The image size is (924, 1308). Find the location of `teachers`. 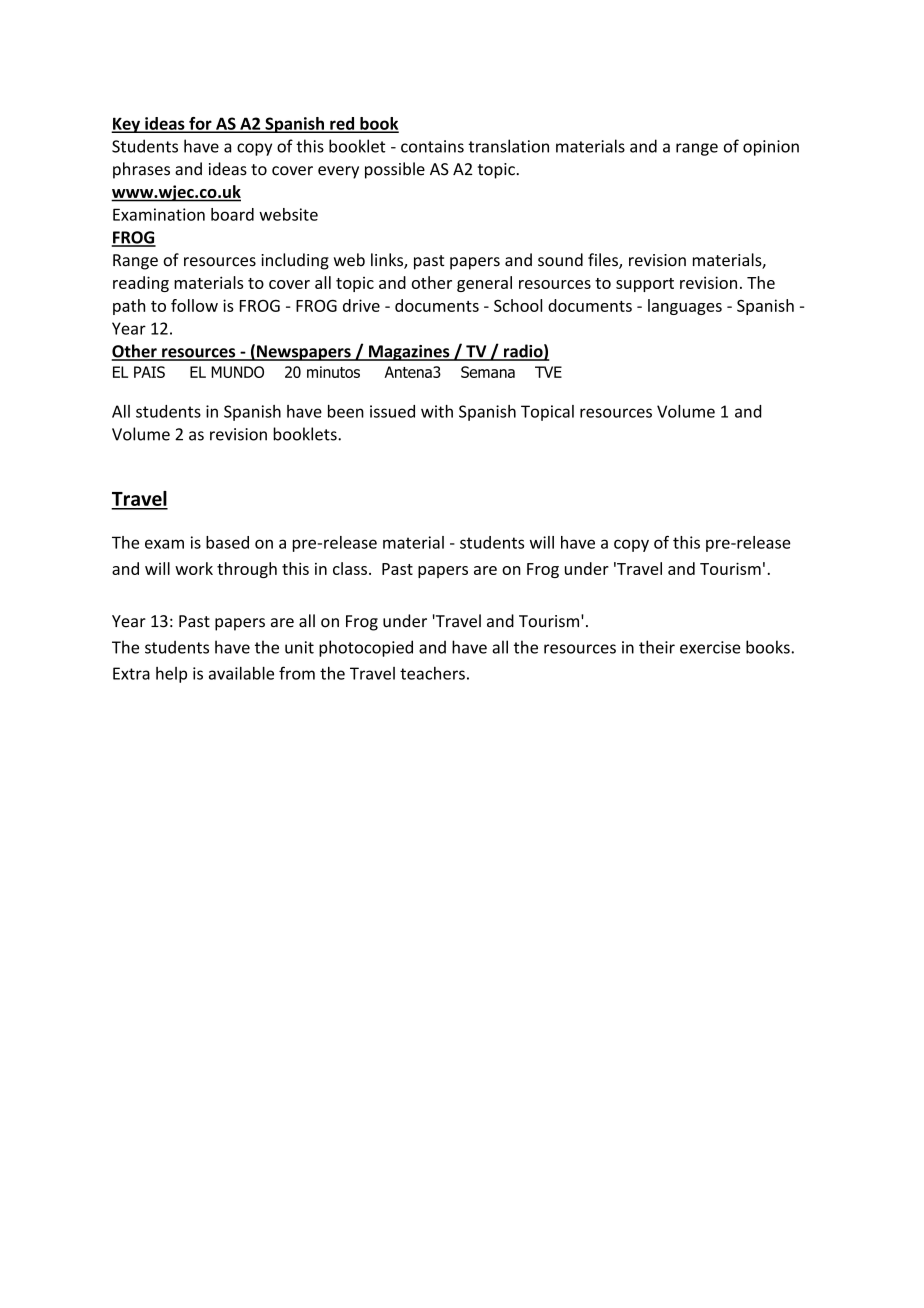

teachers is located at coordinates (432, 673).
